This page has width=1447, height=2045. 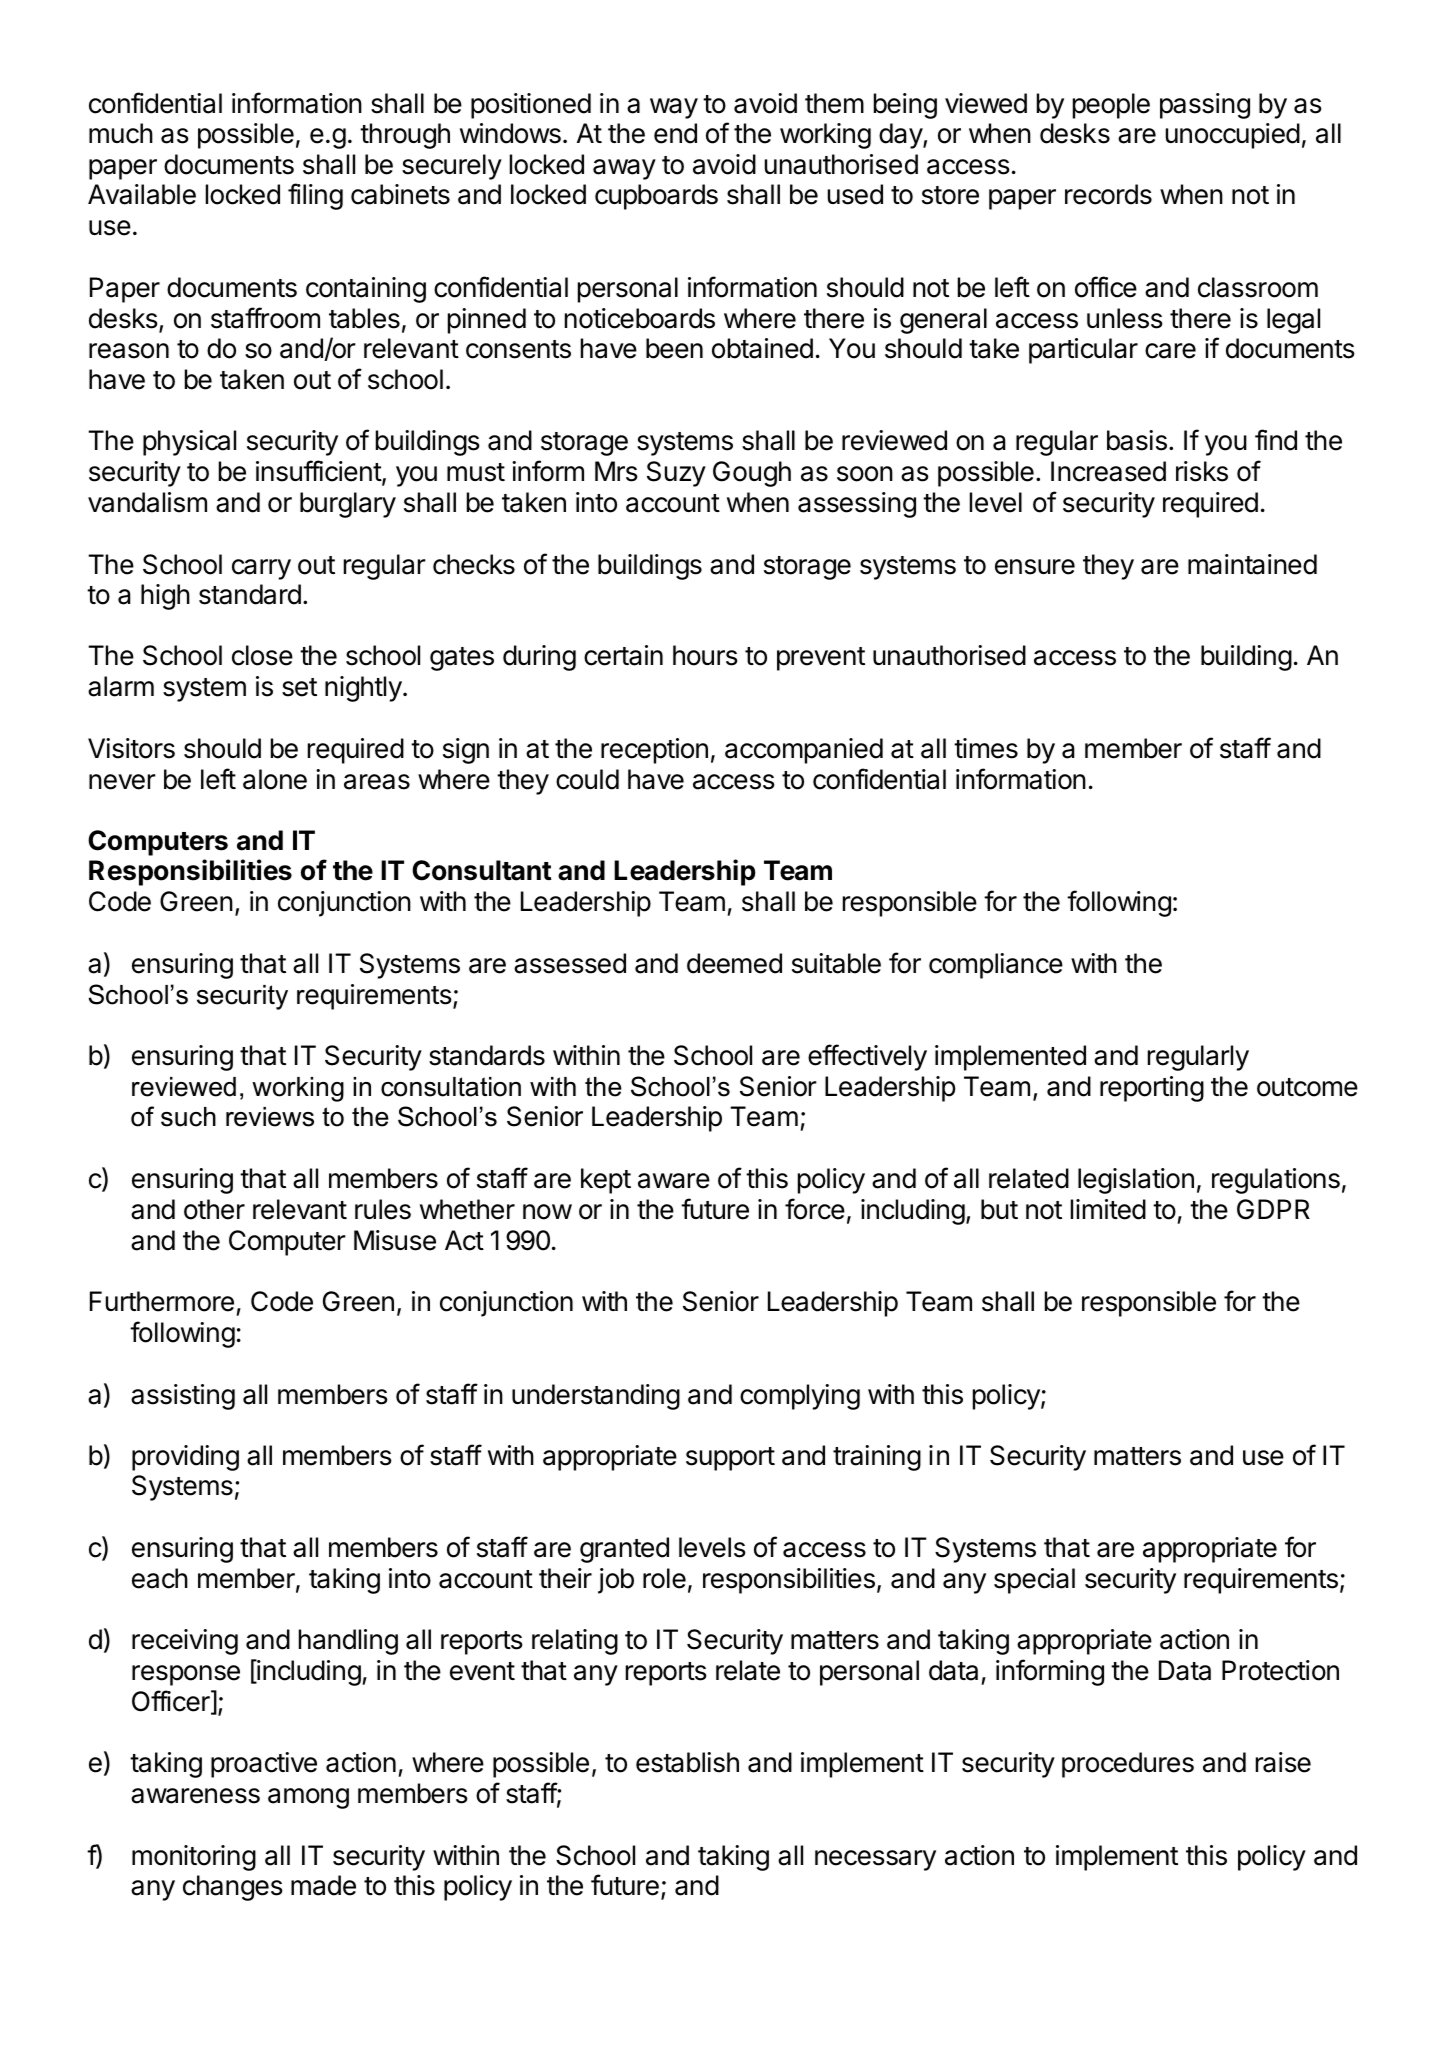 I want to click on filing, so click(x=315, y=196).
